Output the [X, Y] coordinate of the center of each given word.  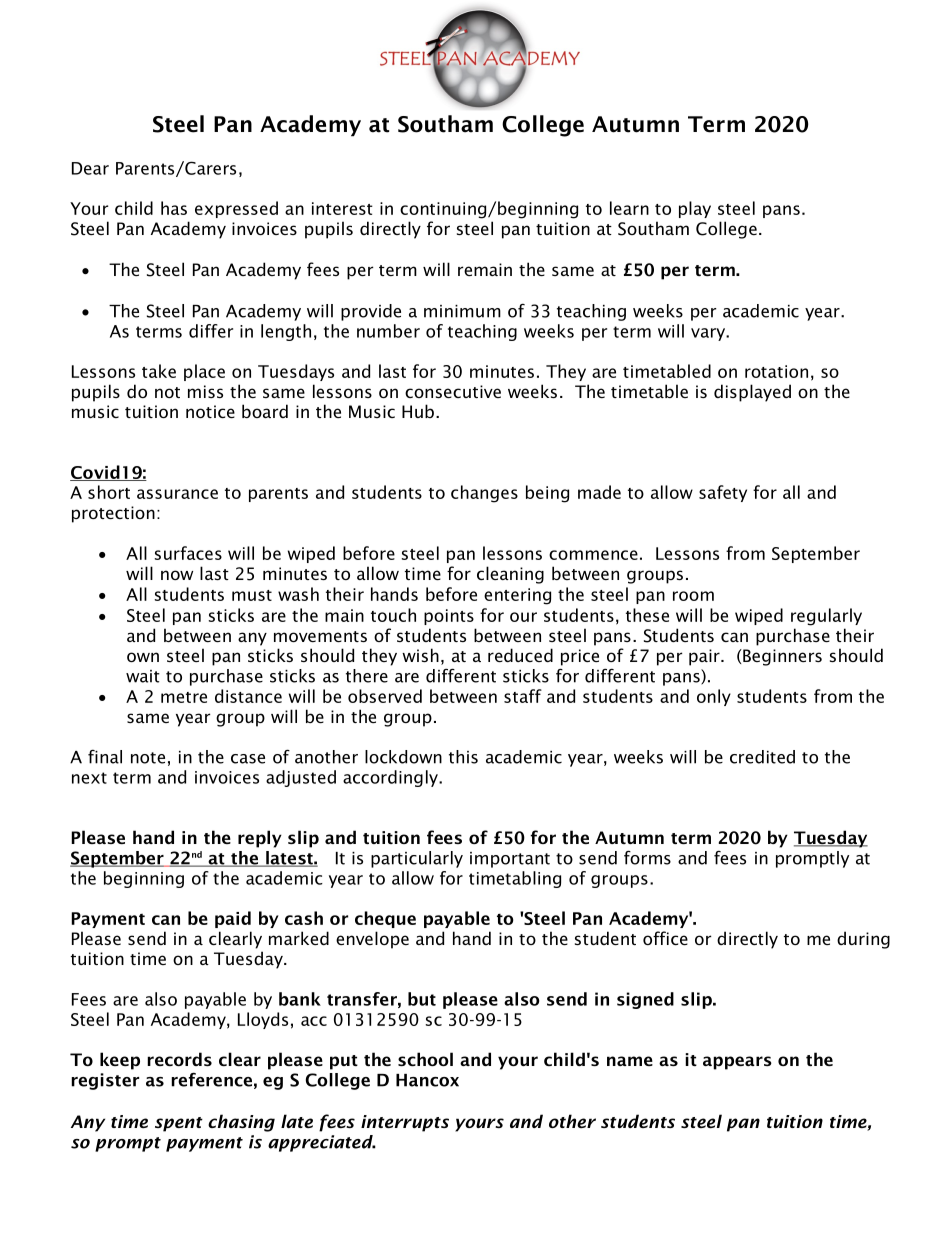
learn [629, 208]
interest [342, 208]
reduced [520, 655]
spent [179, 1124]
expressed [236, 209]
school [425, 1059]
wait [143, 676]
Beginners [781, 657]
